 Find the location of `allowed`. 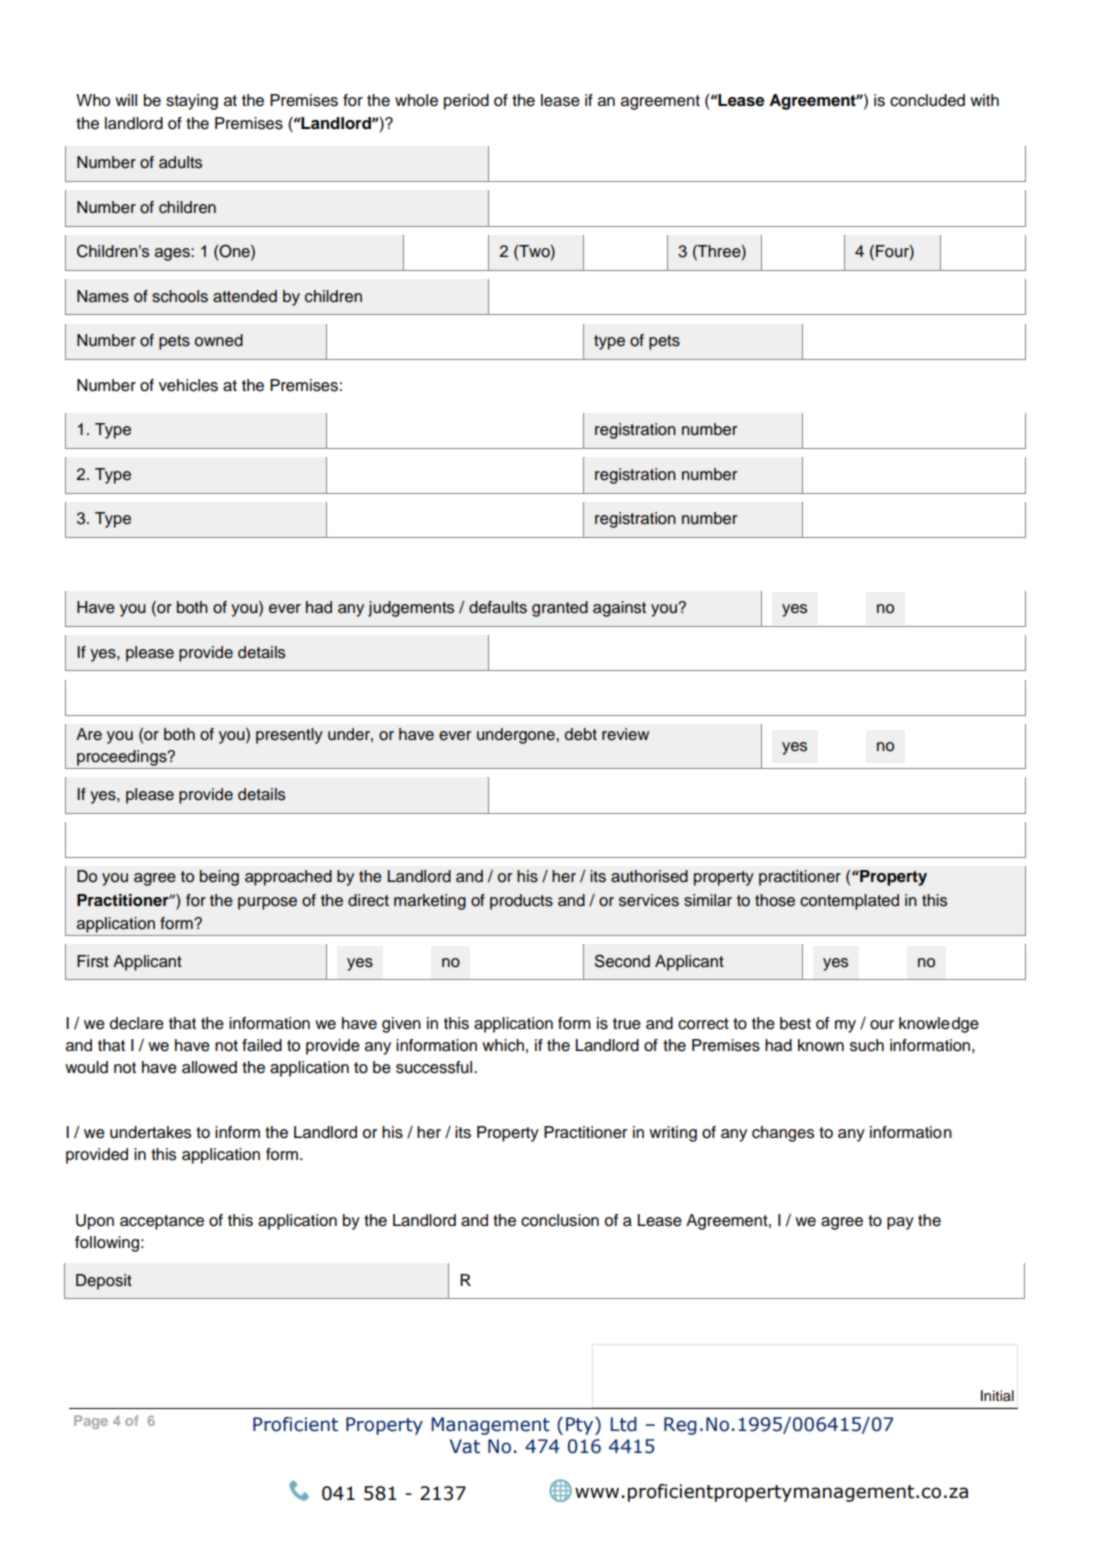

allowed is located at coordinates (209, 1067).
